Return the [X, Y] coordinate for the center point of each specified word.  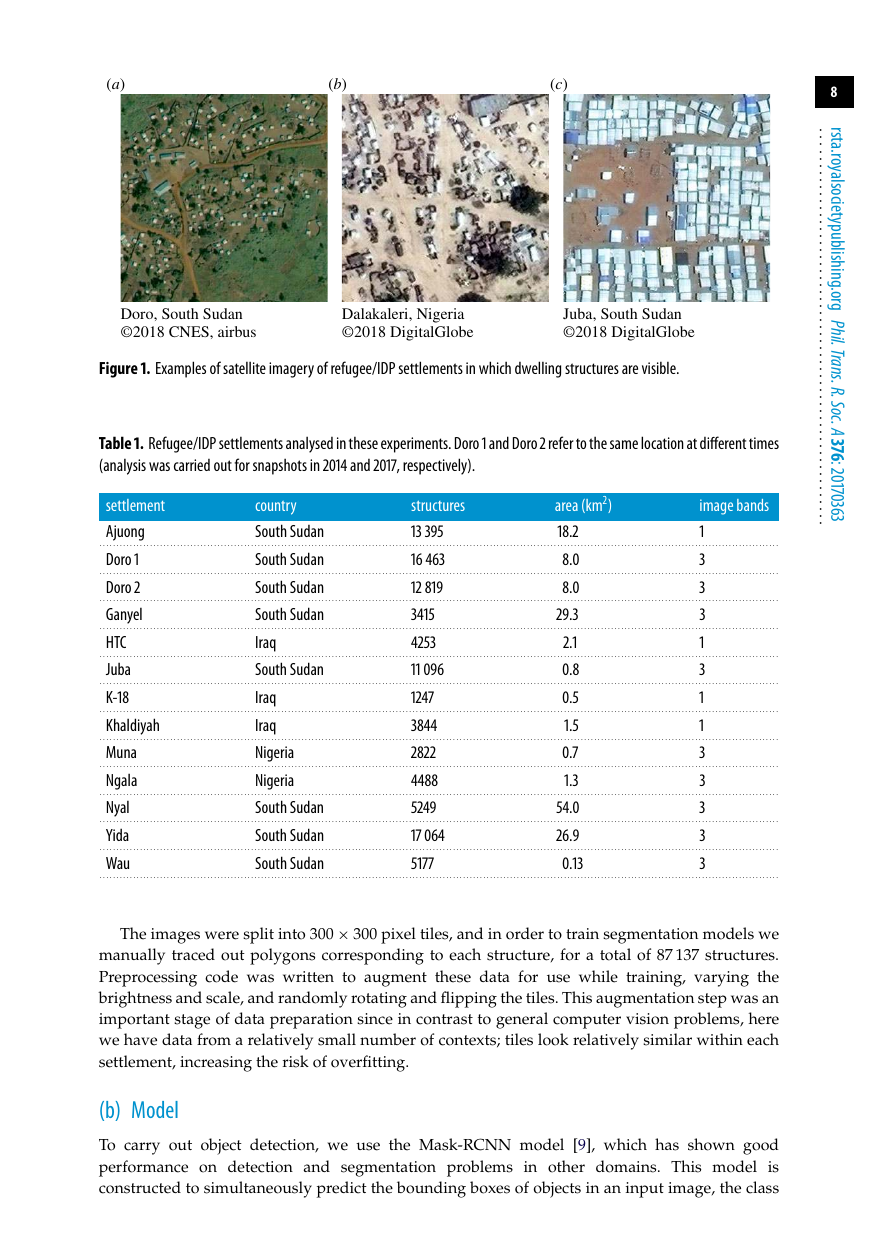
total [615, 954]
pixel [398, 935]
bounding [431, 1189]
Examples [181, 369]
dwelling [538, 369]
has [667, 1144]
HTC [116, 642]
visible [660, 367]
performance [143, 1168]
